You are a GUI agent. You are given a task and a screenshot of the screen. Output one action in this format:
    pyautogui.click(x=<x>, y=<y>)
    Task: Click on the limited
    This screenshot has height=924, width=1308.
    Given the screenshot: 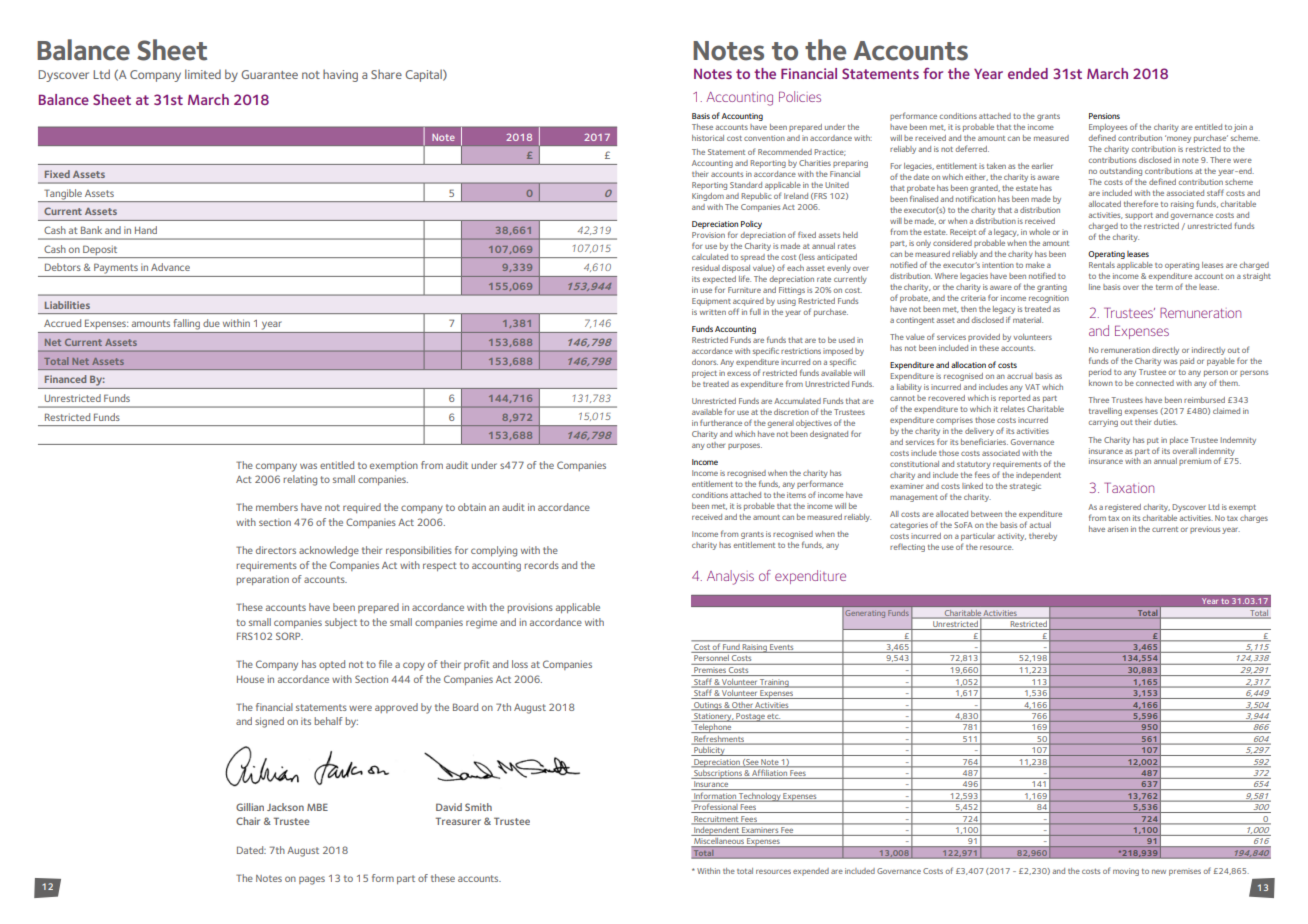 What is the action you would take?
    pyautogui.click(x=203, y=74)
